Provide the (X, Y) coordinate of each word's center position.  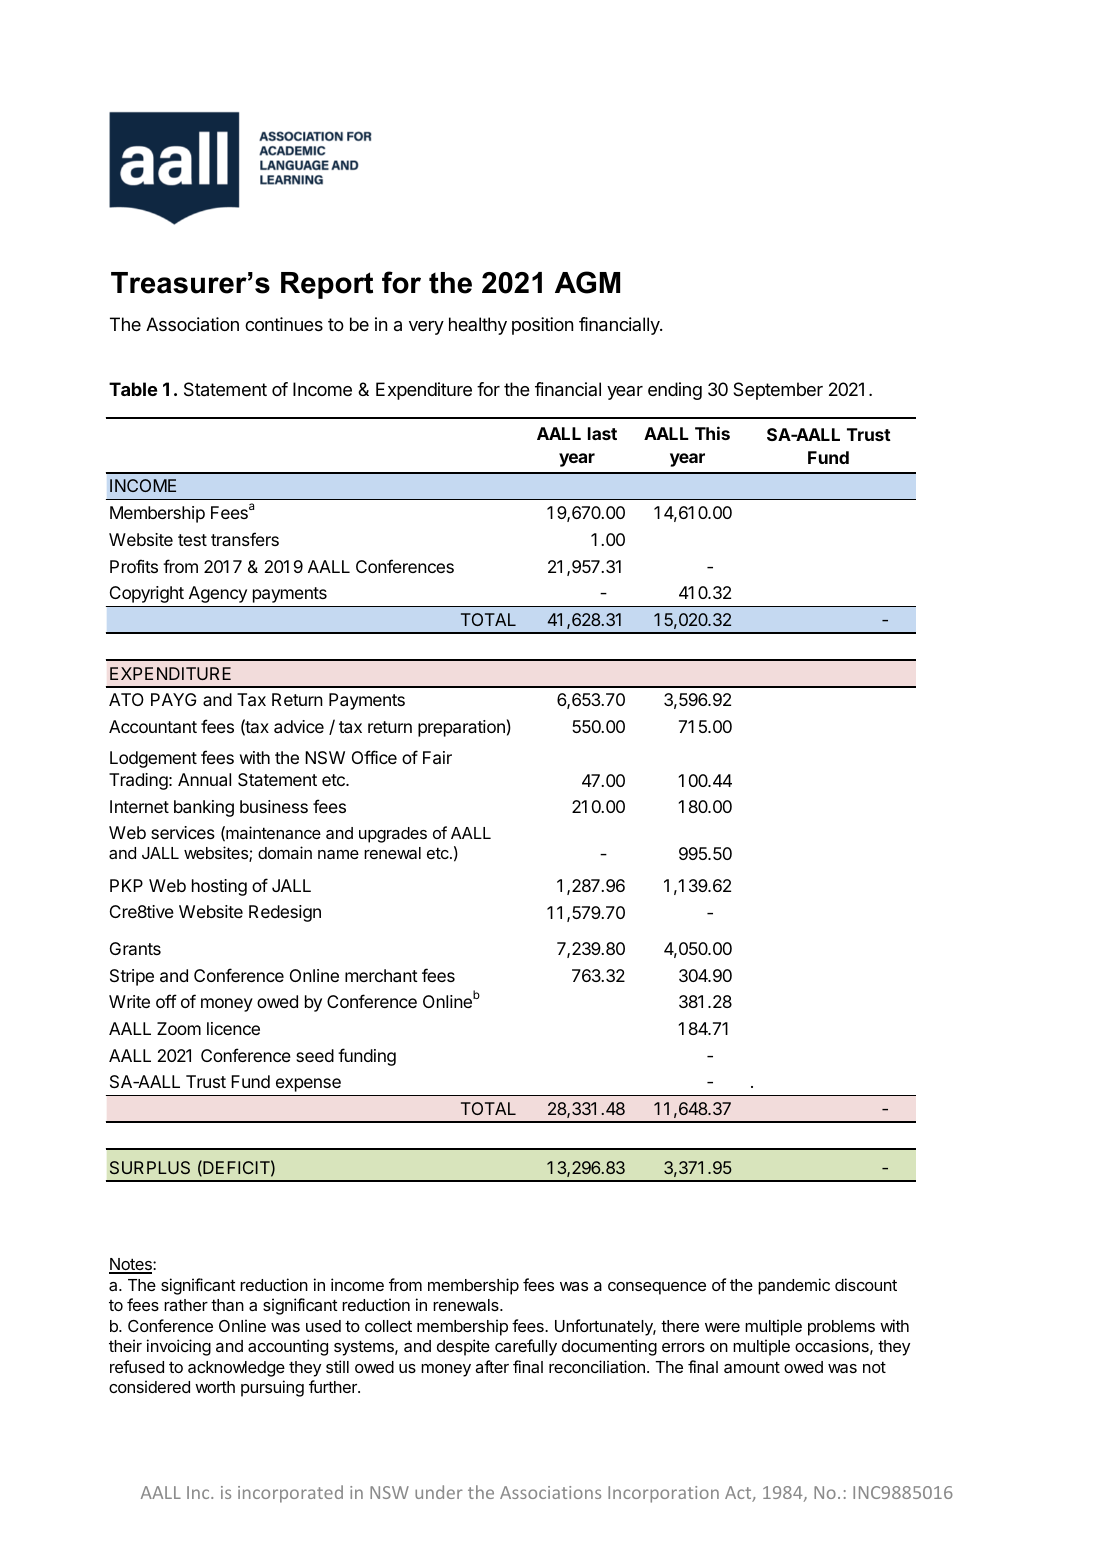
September (778, 391)
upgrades (393, 835)
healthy (478, 326)
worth (215, 1387)
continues (284, 324)
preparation (461, 728)
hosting (219, 887)
